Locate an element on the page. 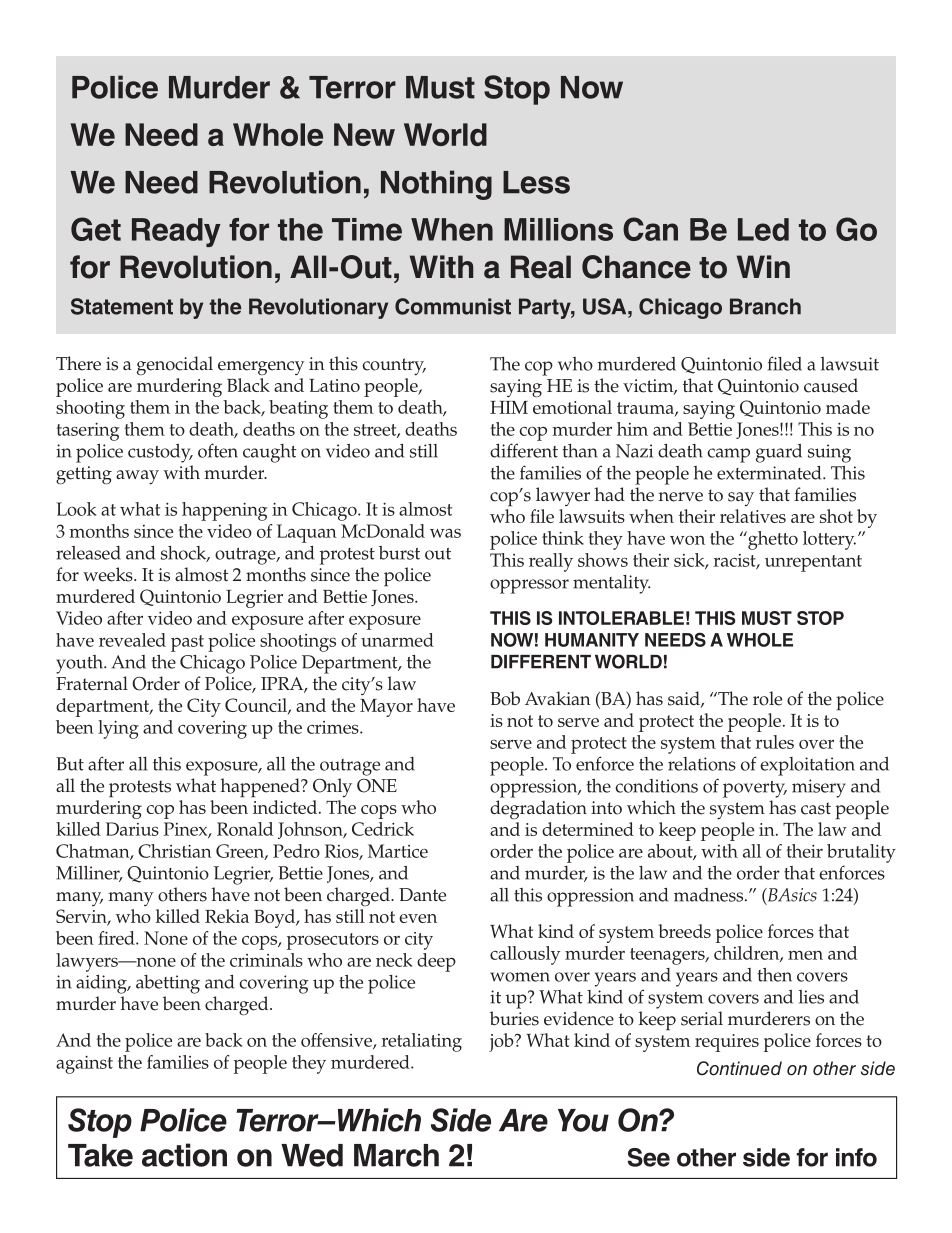  action is located at coordinates (184, 1155).
